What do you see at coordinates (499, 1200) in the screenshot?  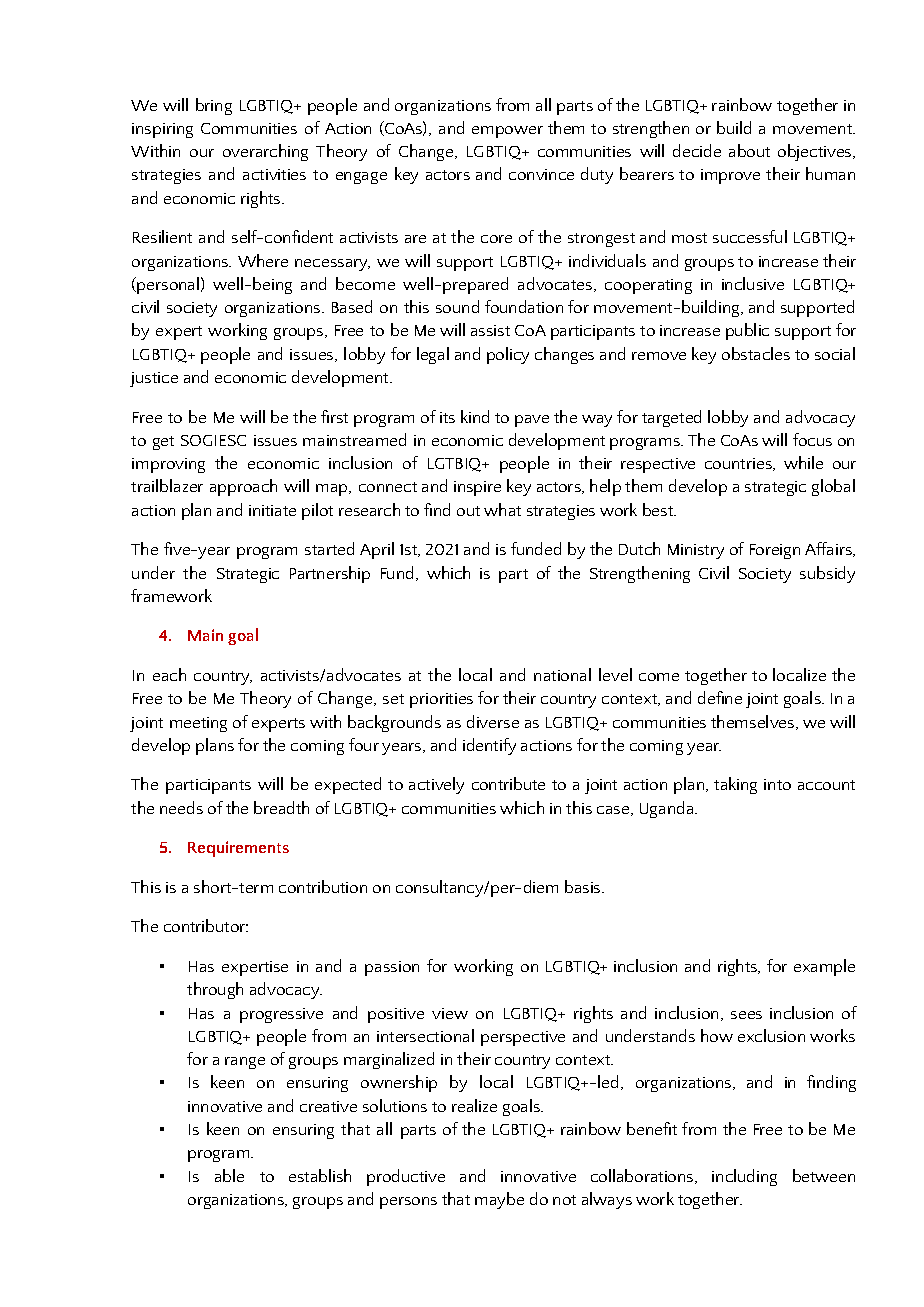 I see `maybe` at bounding box center [499, 1200].
